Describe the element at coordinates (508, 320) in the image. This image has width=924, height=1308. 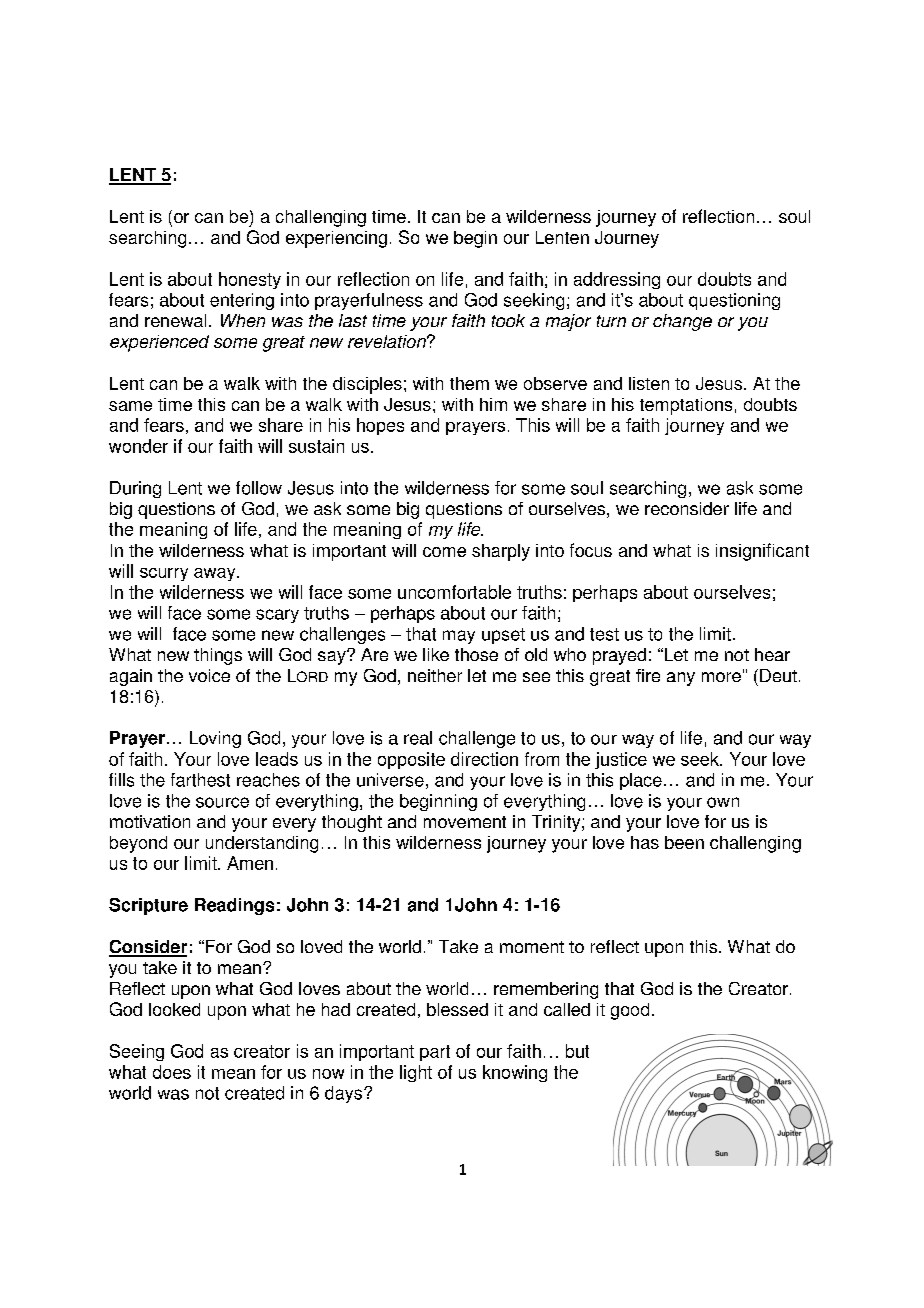
I see `took` at that location.
